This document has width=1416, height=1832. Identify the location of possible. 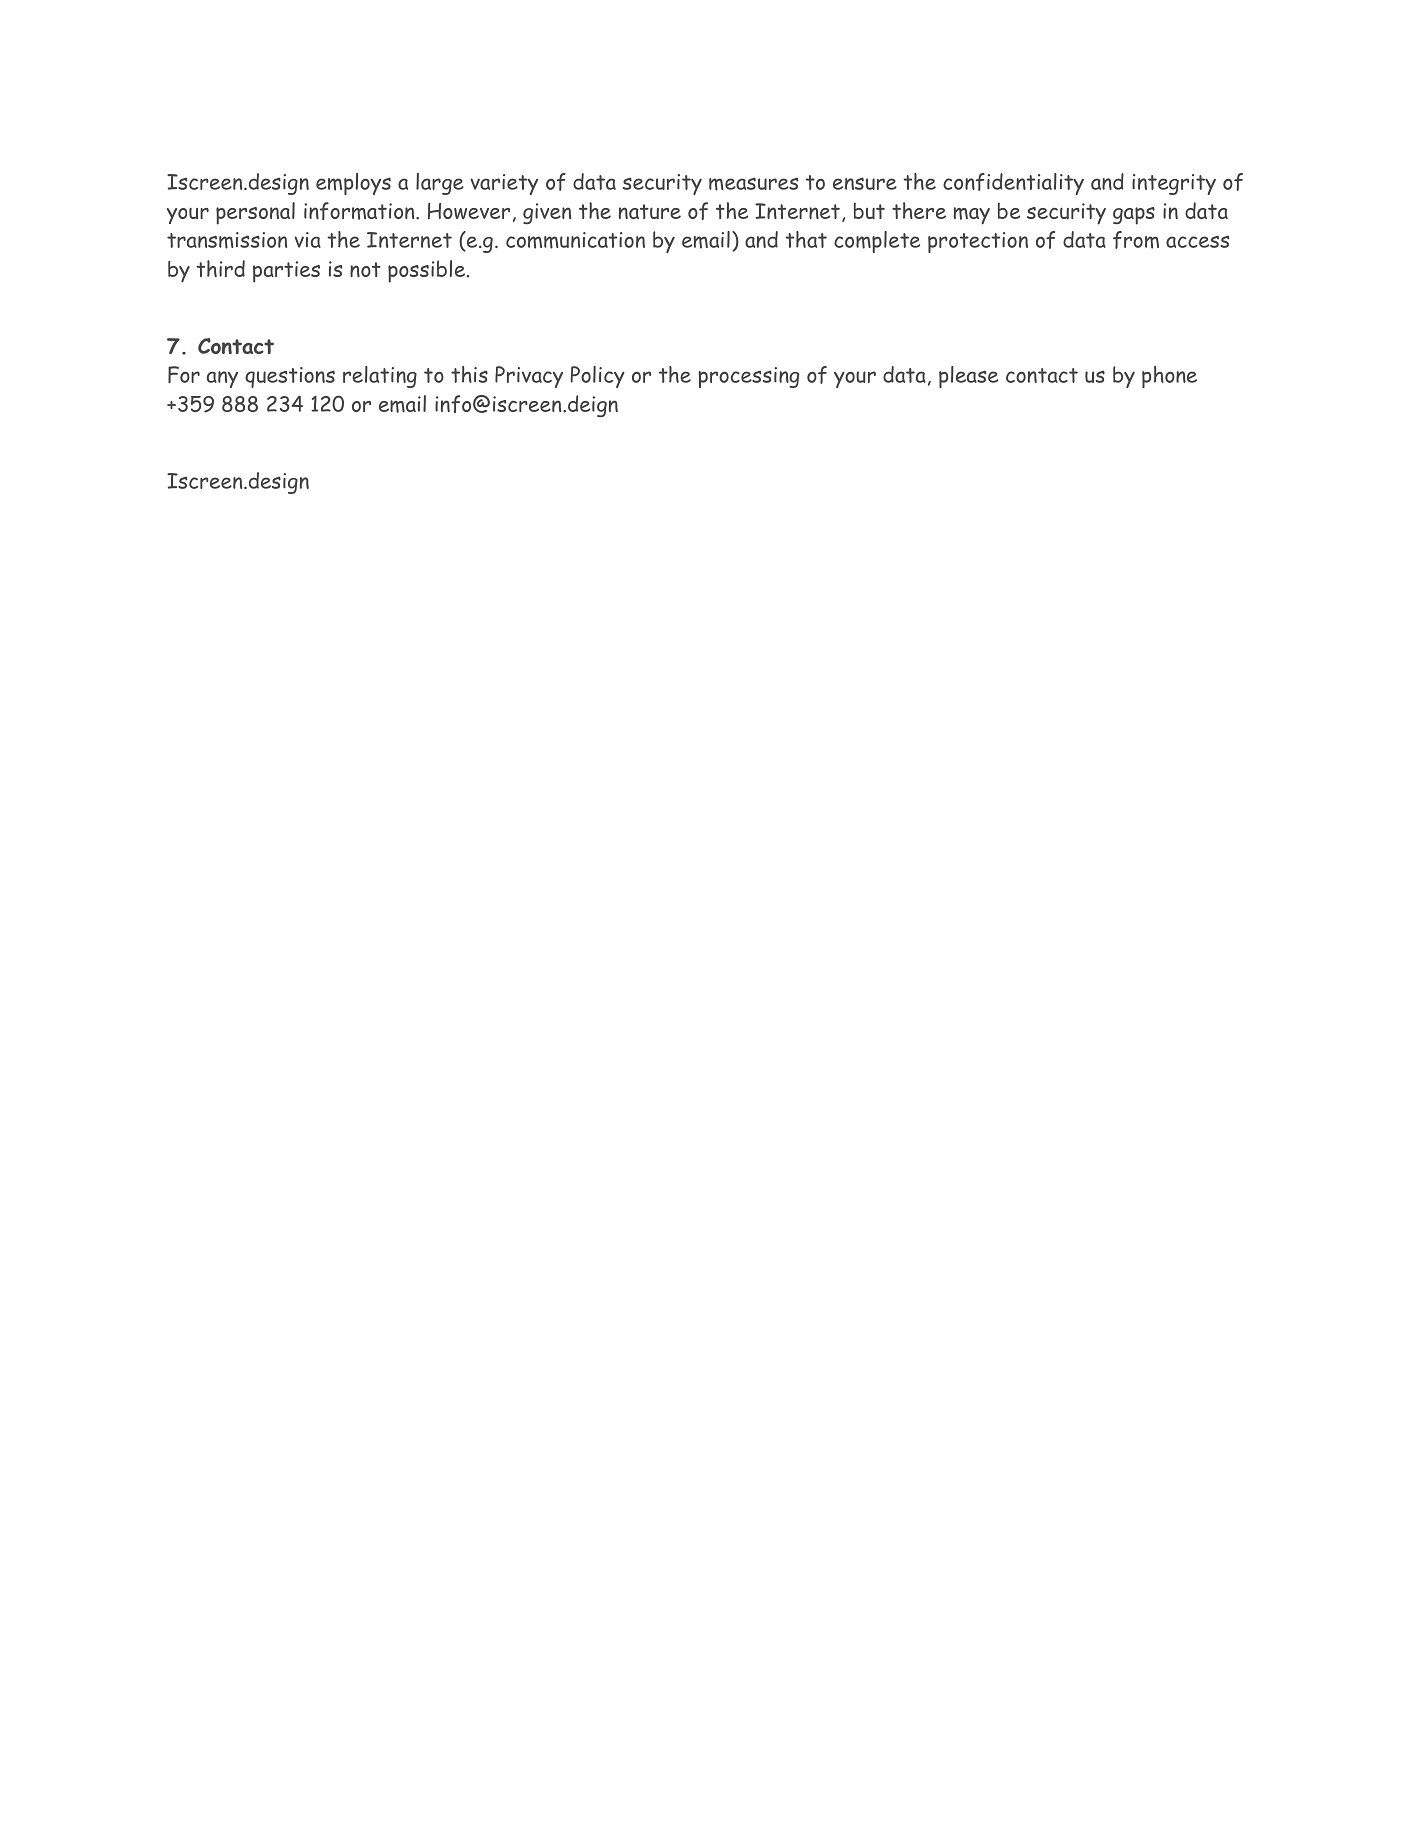
(426, 271).
